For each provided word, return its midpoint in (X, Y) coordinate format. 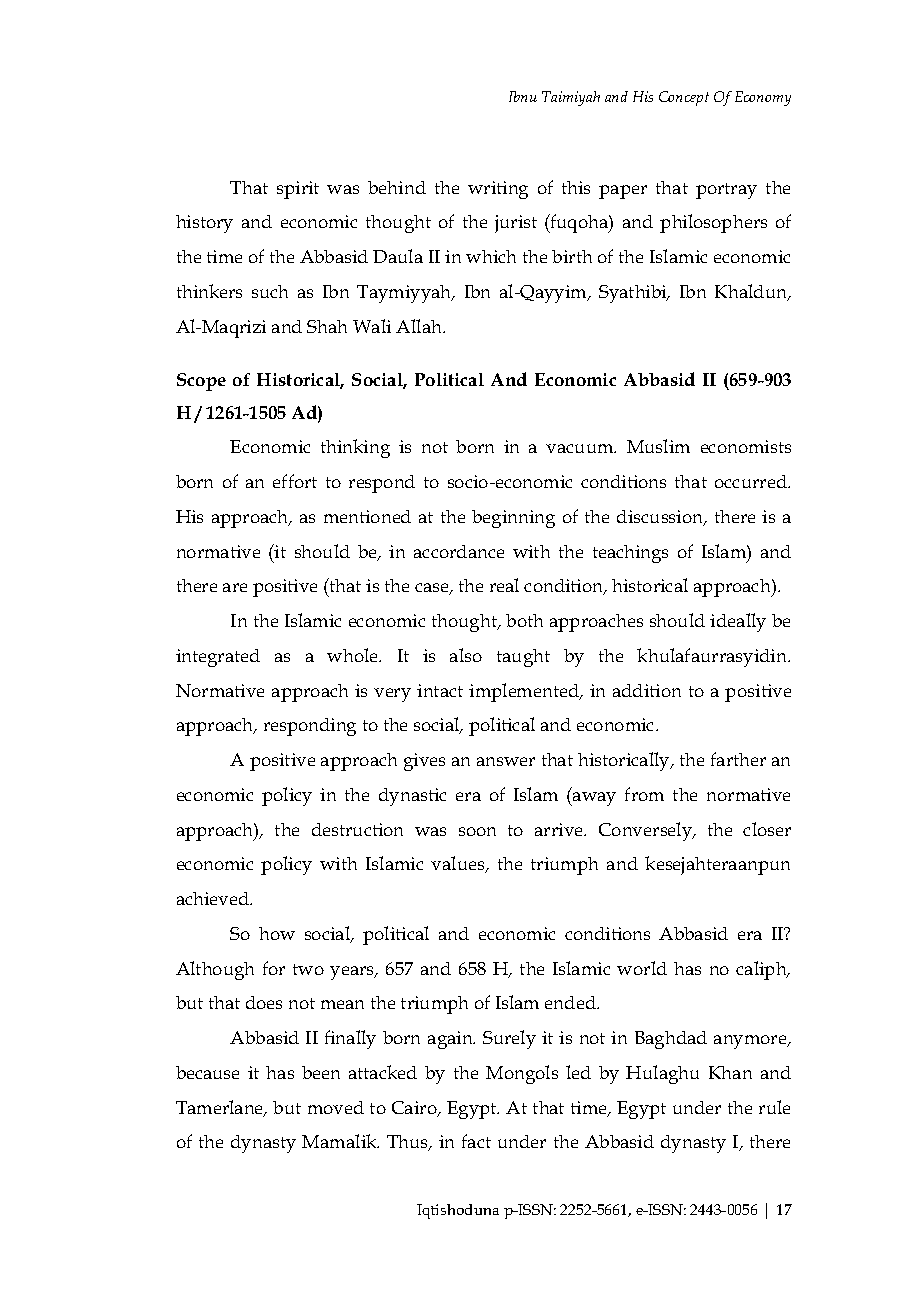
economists (746, 446)
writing (498, 190)
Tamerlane (221, 1108)
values (459, 864)
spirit (298, 190)
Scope (201, 382)
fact (476, 1141)
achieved (214, 898)
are (235, 587)
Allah (420, 326)
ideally (738, 622)
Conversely (647, 831)
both (524, 620)
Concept (684, 98)
